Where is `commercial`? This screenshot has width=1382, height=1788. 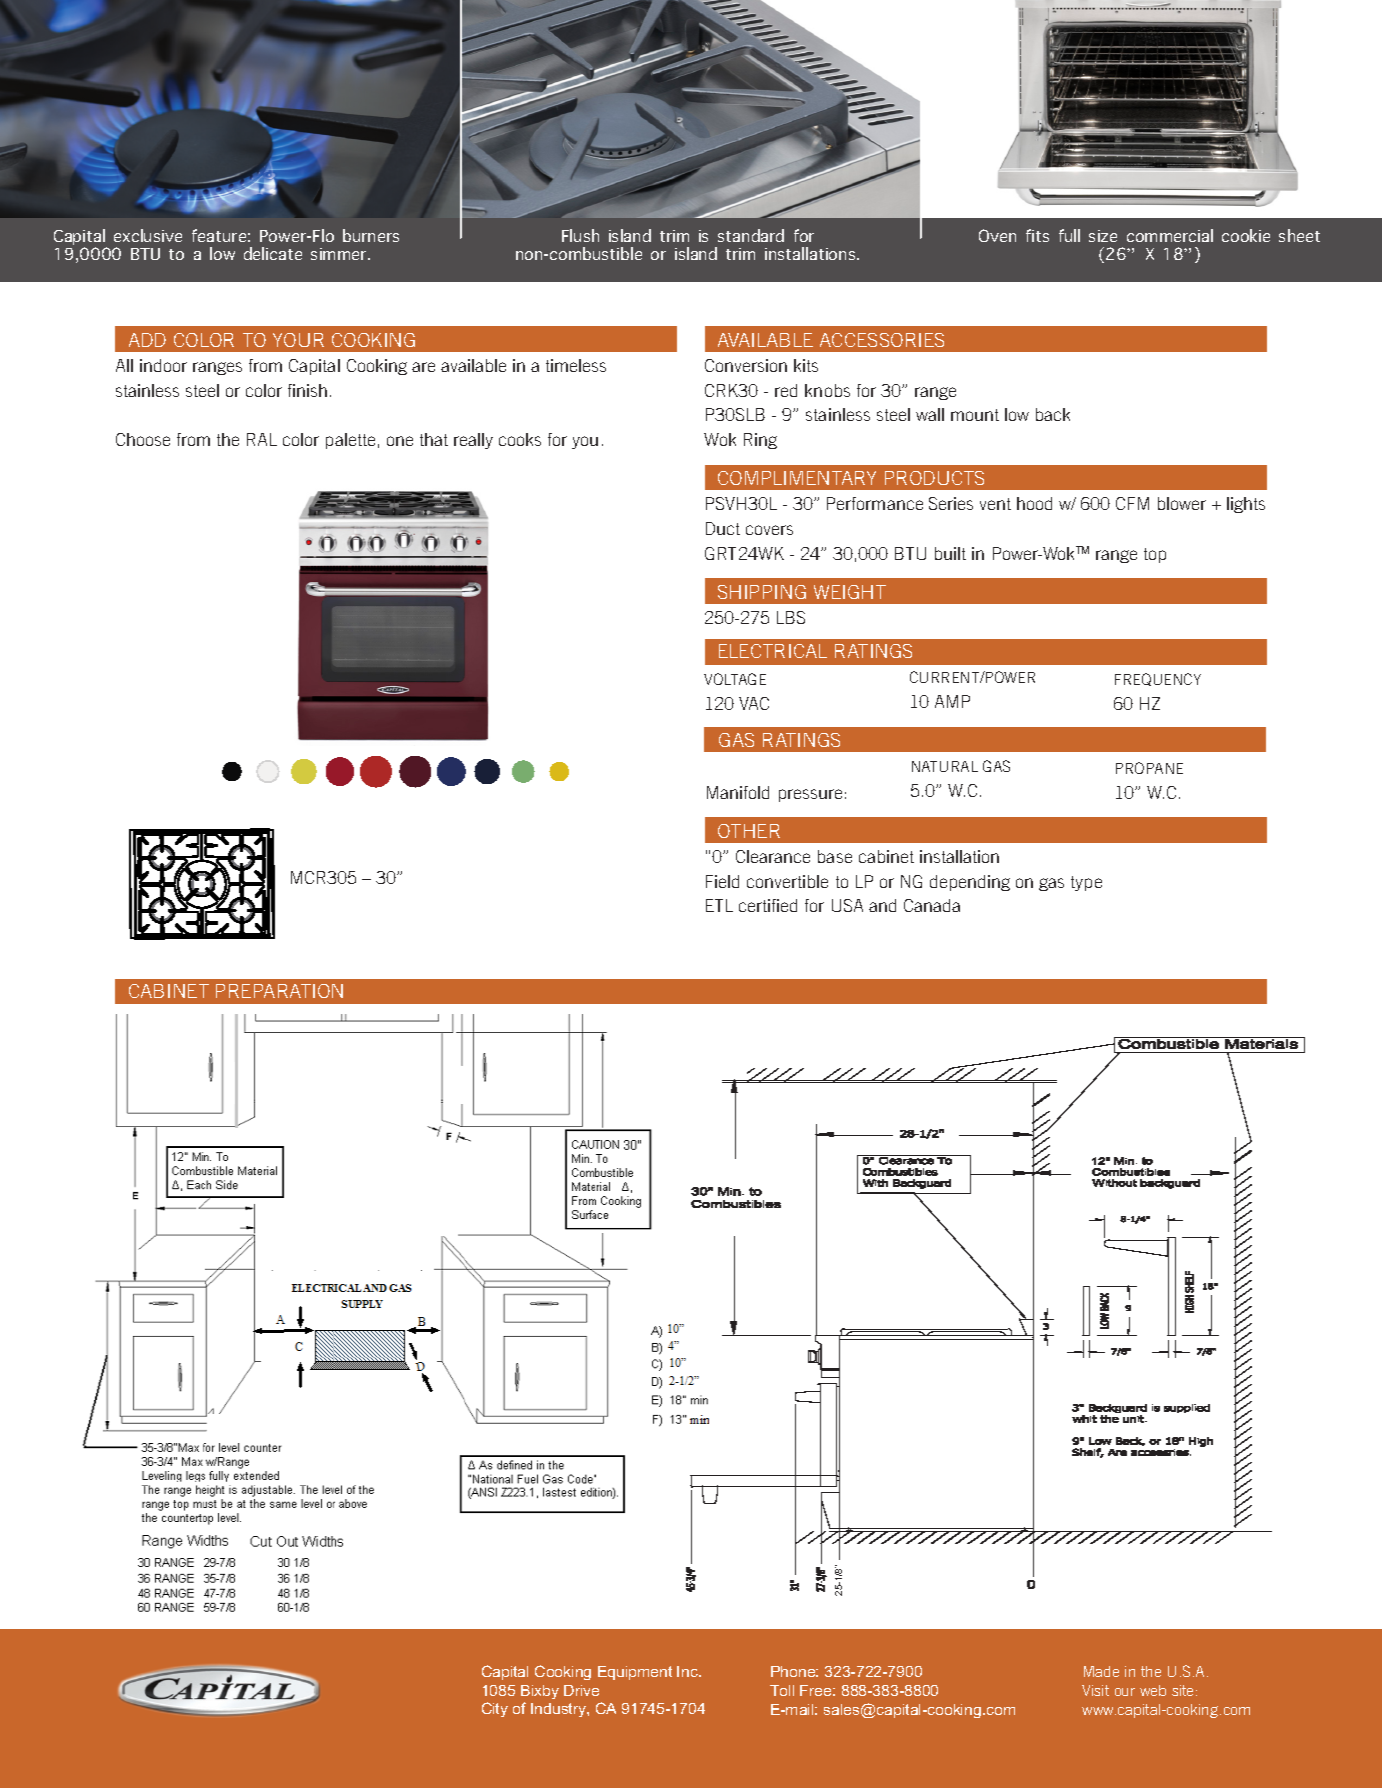 commercial is located at coordinates (1170, 235).
